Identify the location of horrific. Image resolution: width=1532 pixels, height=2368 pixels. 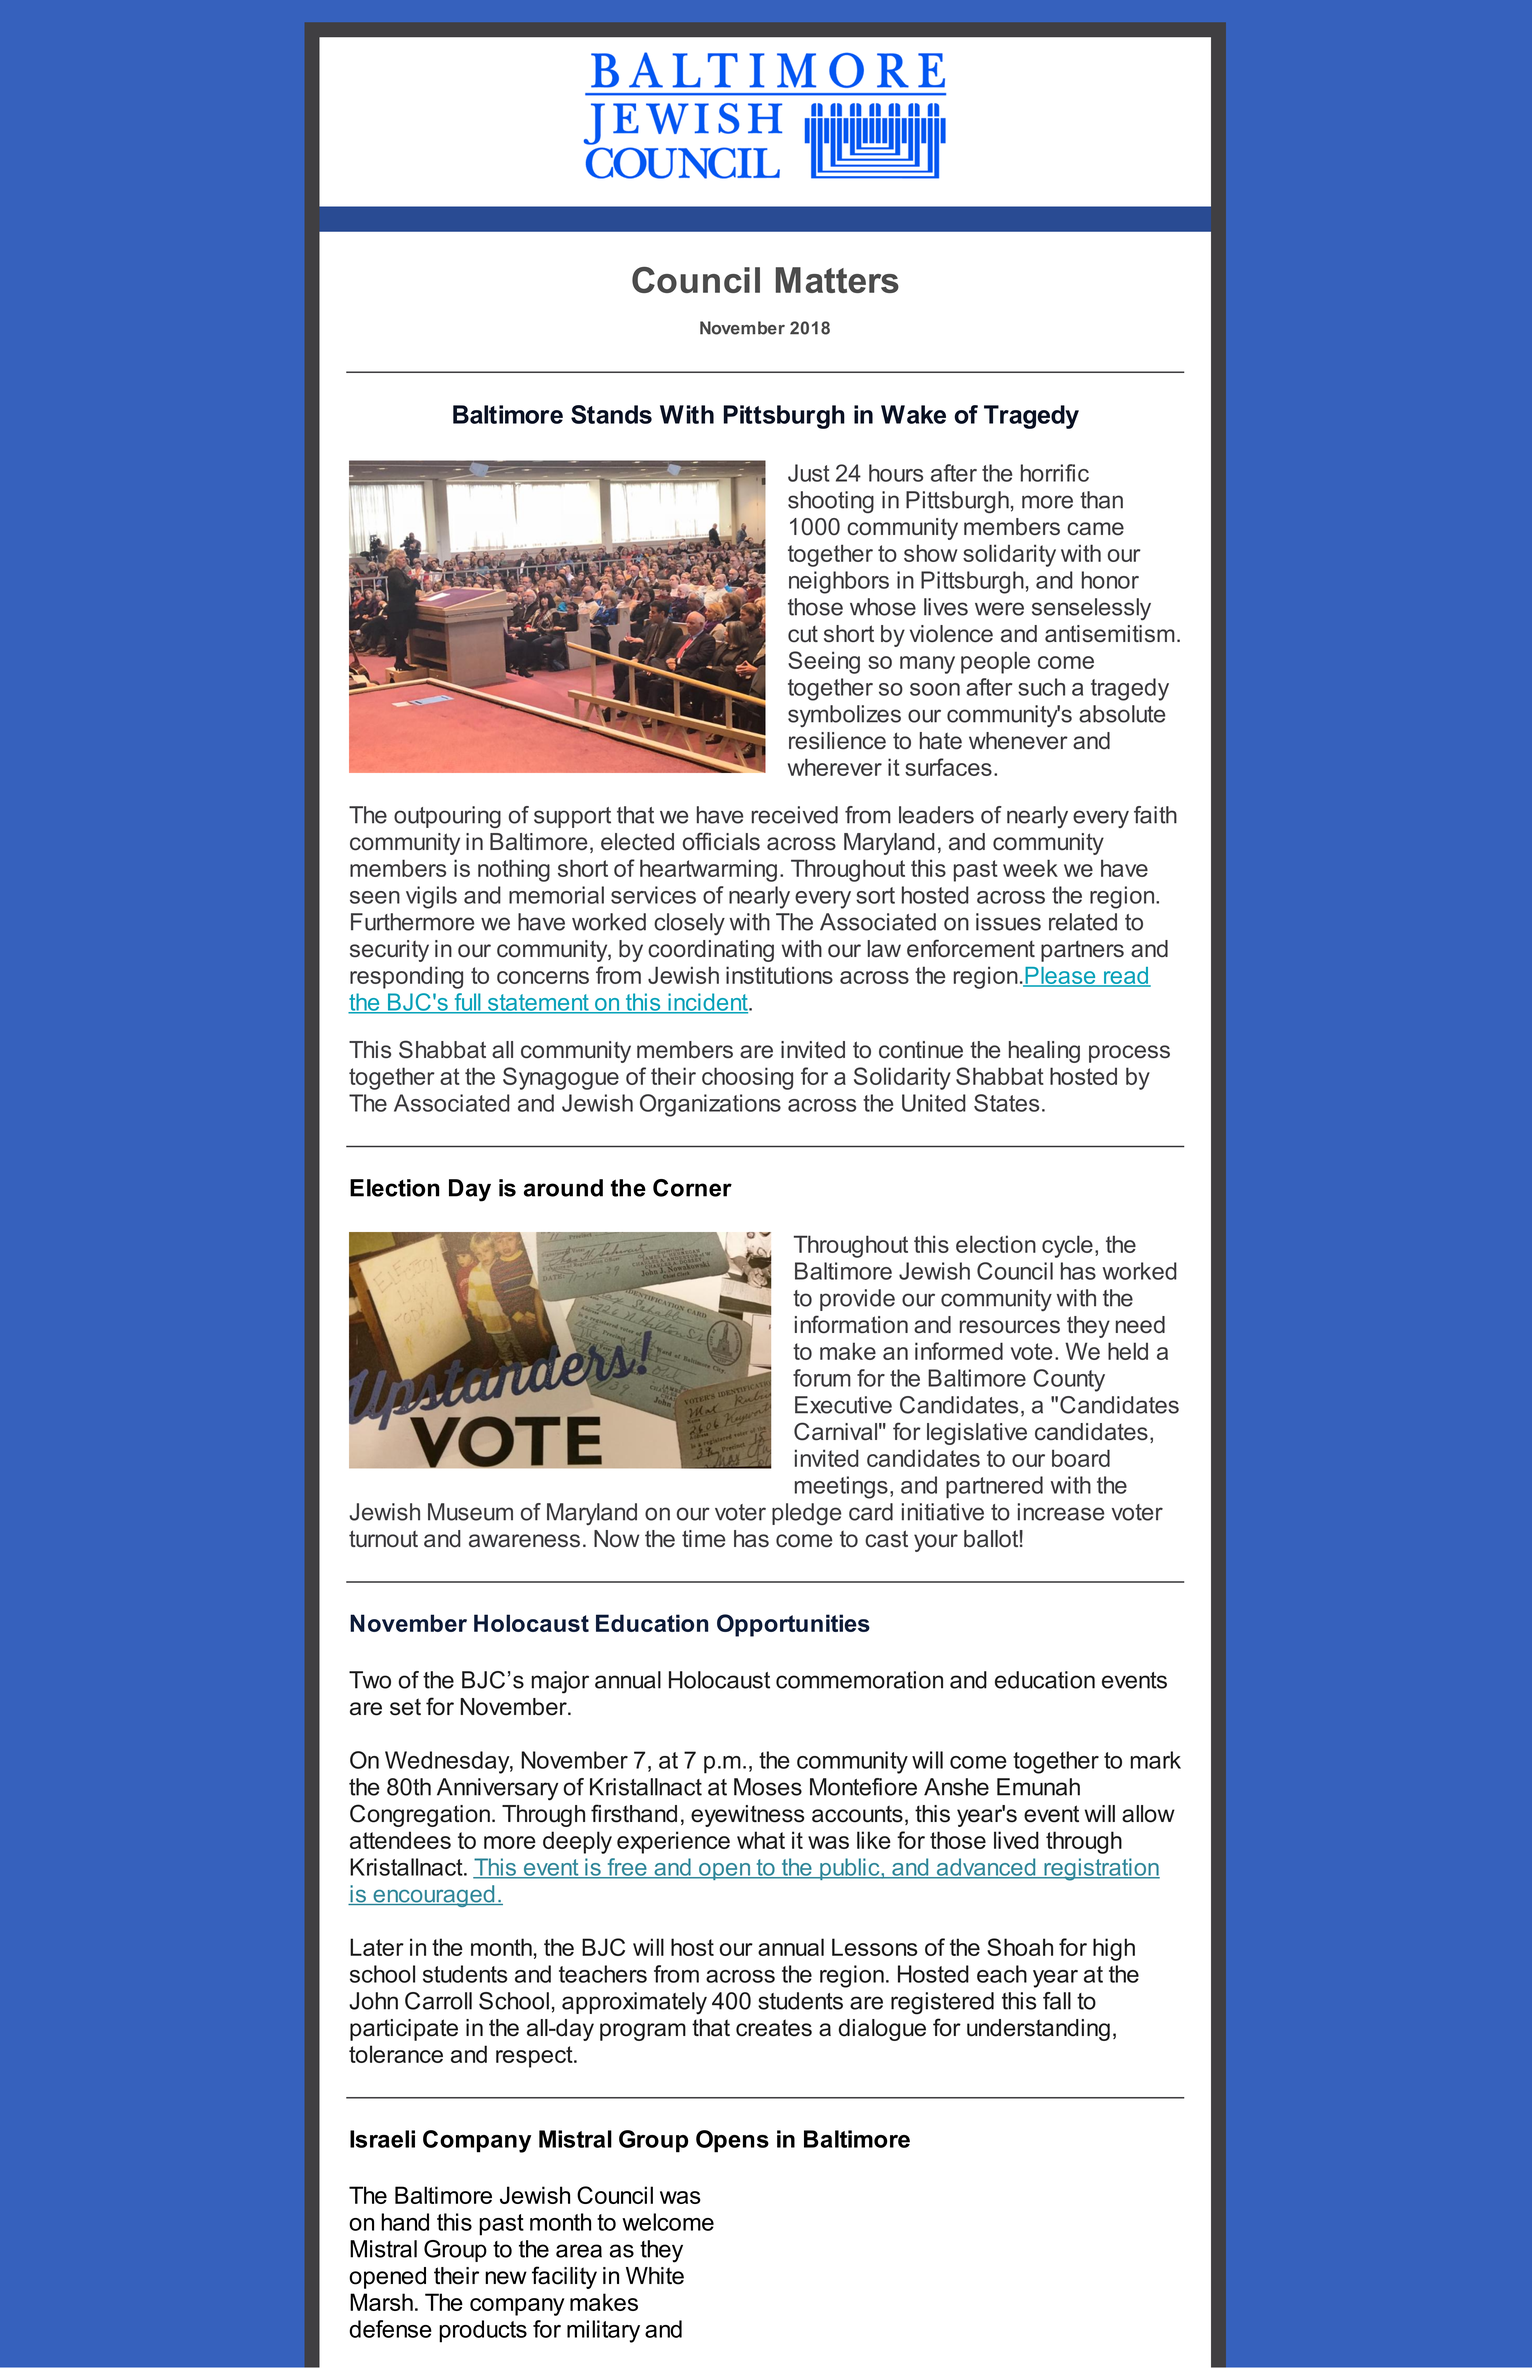
(1055, 473).
